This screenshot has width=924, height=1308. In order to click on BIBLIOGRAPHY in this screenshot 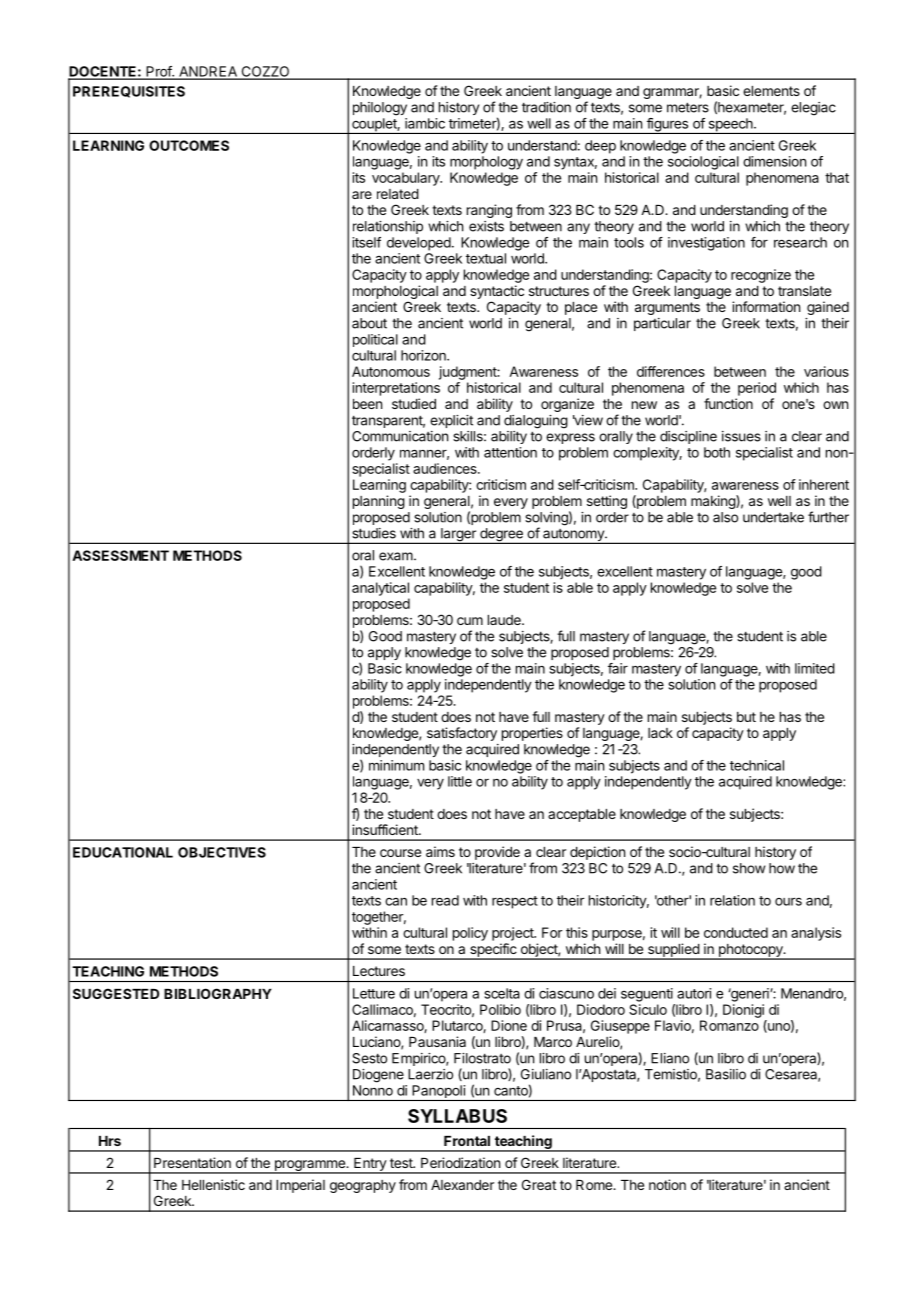, I will do `click(218, 993)`.
